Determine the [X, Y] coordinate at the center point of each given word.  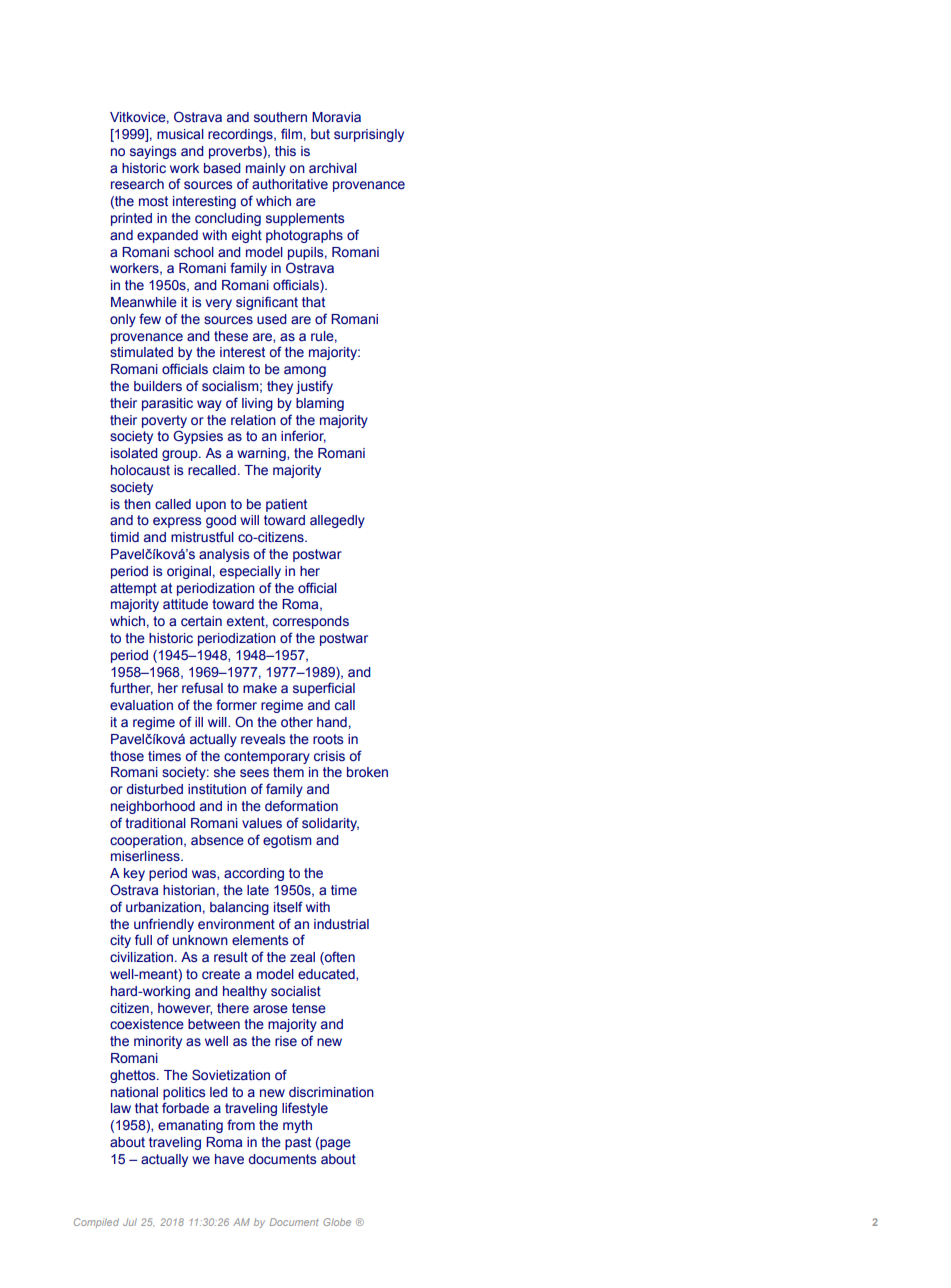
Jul [130, 1222]
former [236, 705]
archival [333, 168]
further [131, 688]
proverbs [236, 152]
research [137, 184]
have [229, 1159]
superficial [324, 689]
